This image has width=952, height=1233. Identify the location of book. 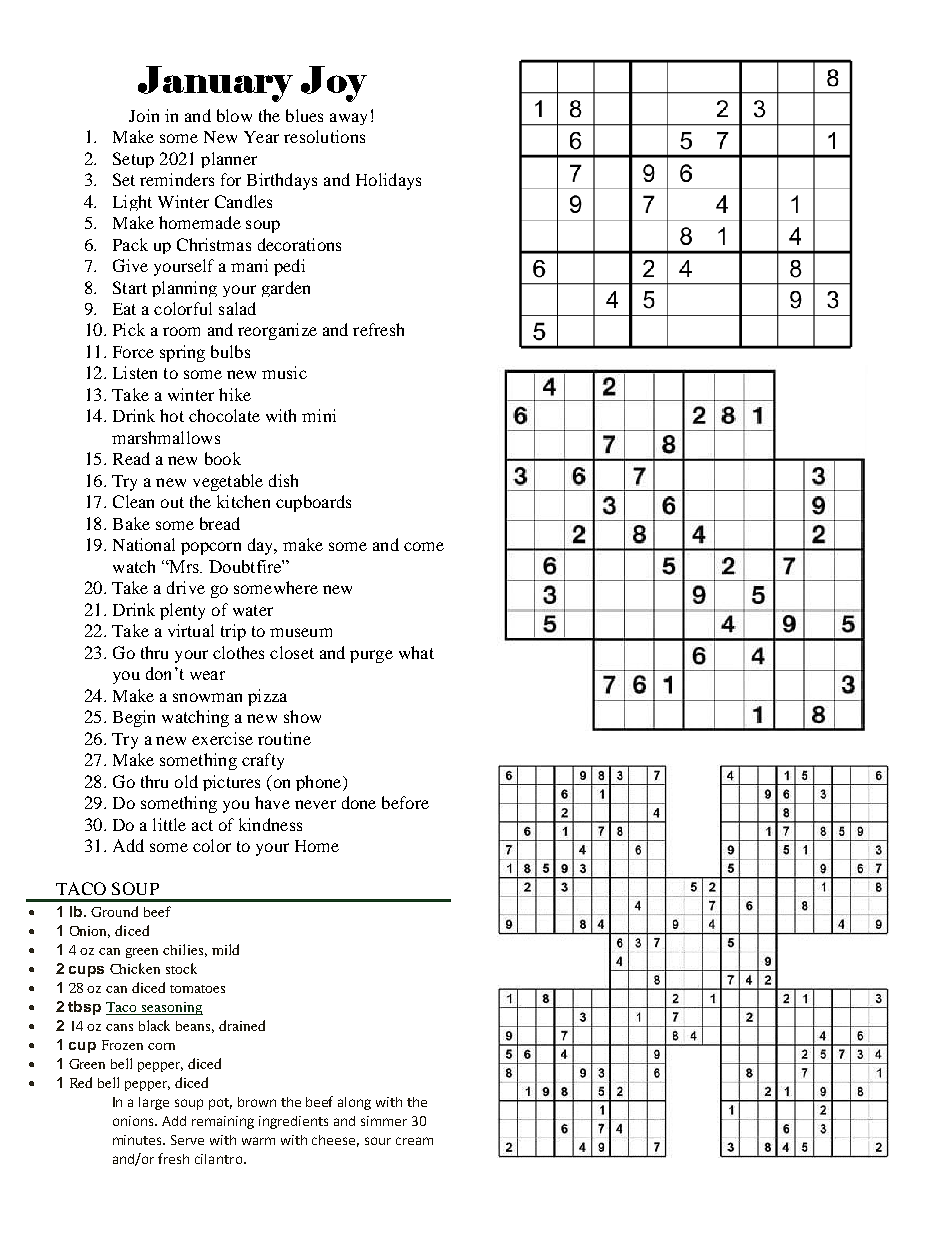
(223, 458).
